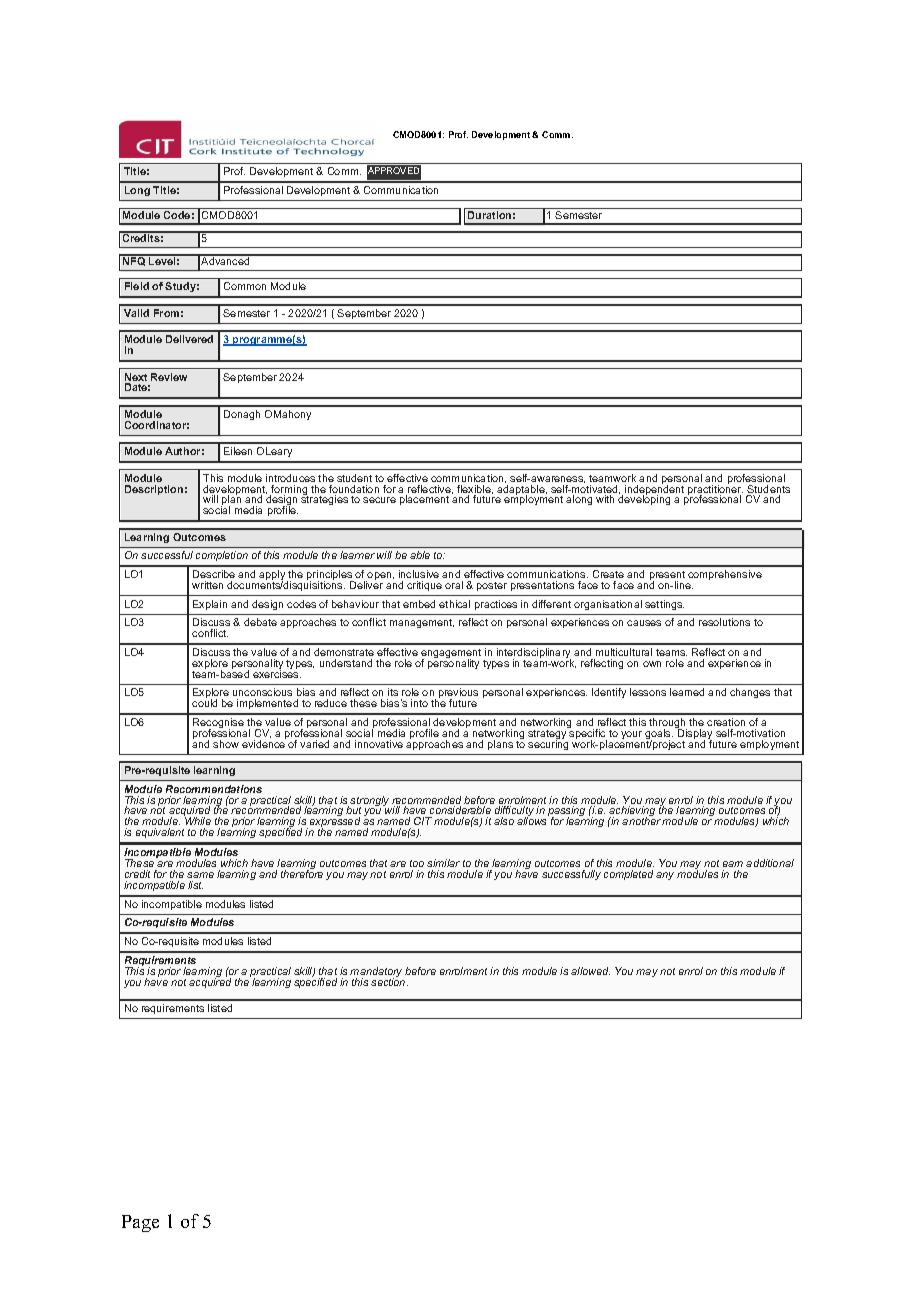  I want to click on with, so click(605, 499).
